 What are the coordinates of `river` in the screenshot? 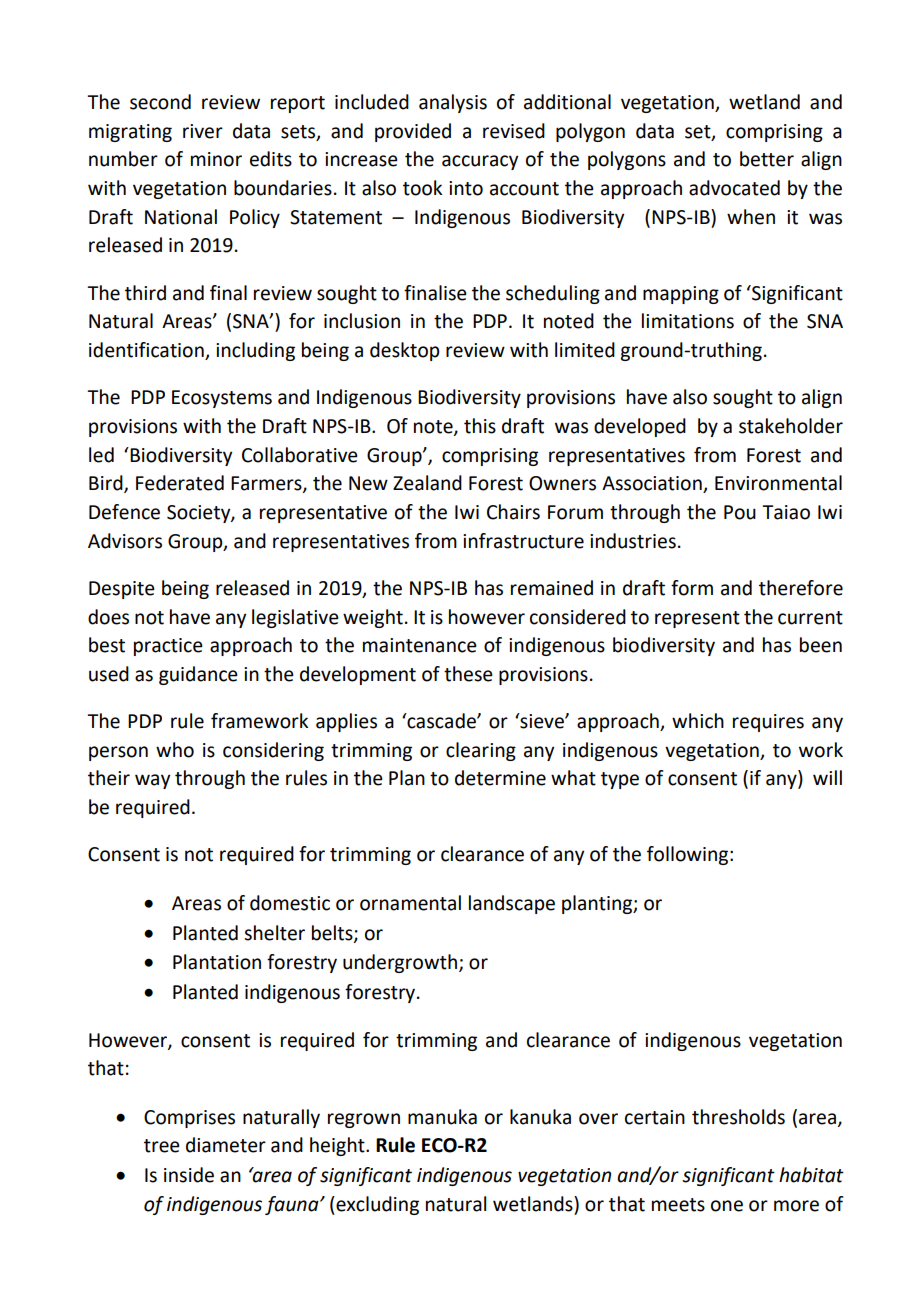 It's located at (203, 131).
